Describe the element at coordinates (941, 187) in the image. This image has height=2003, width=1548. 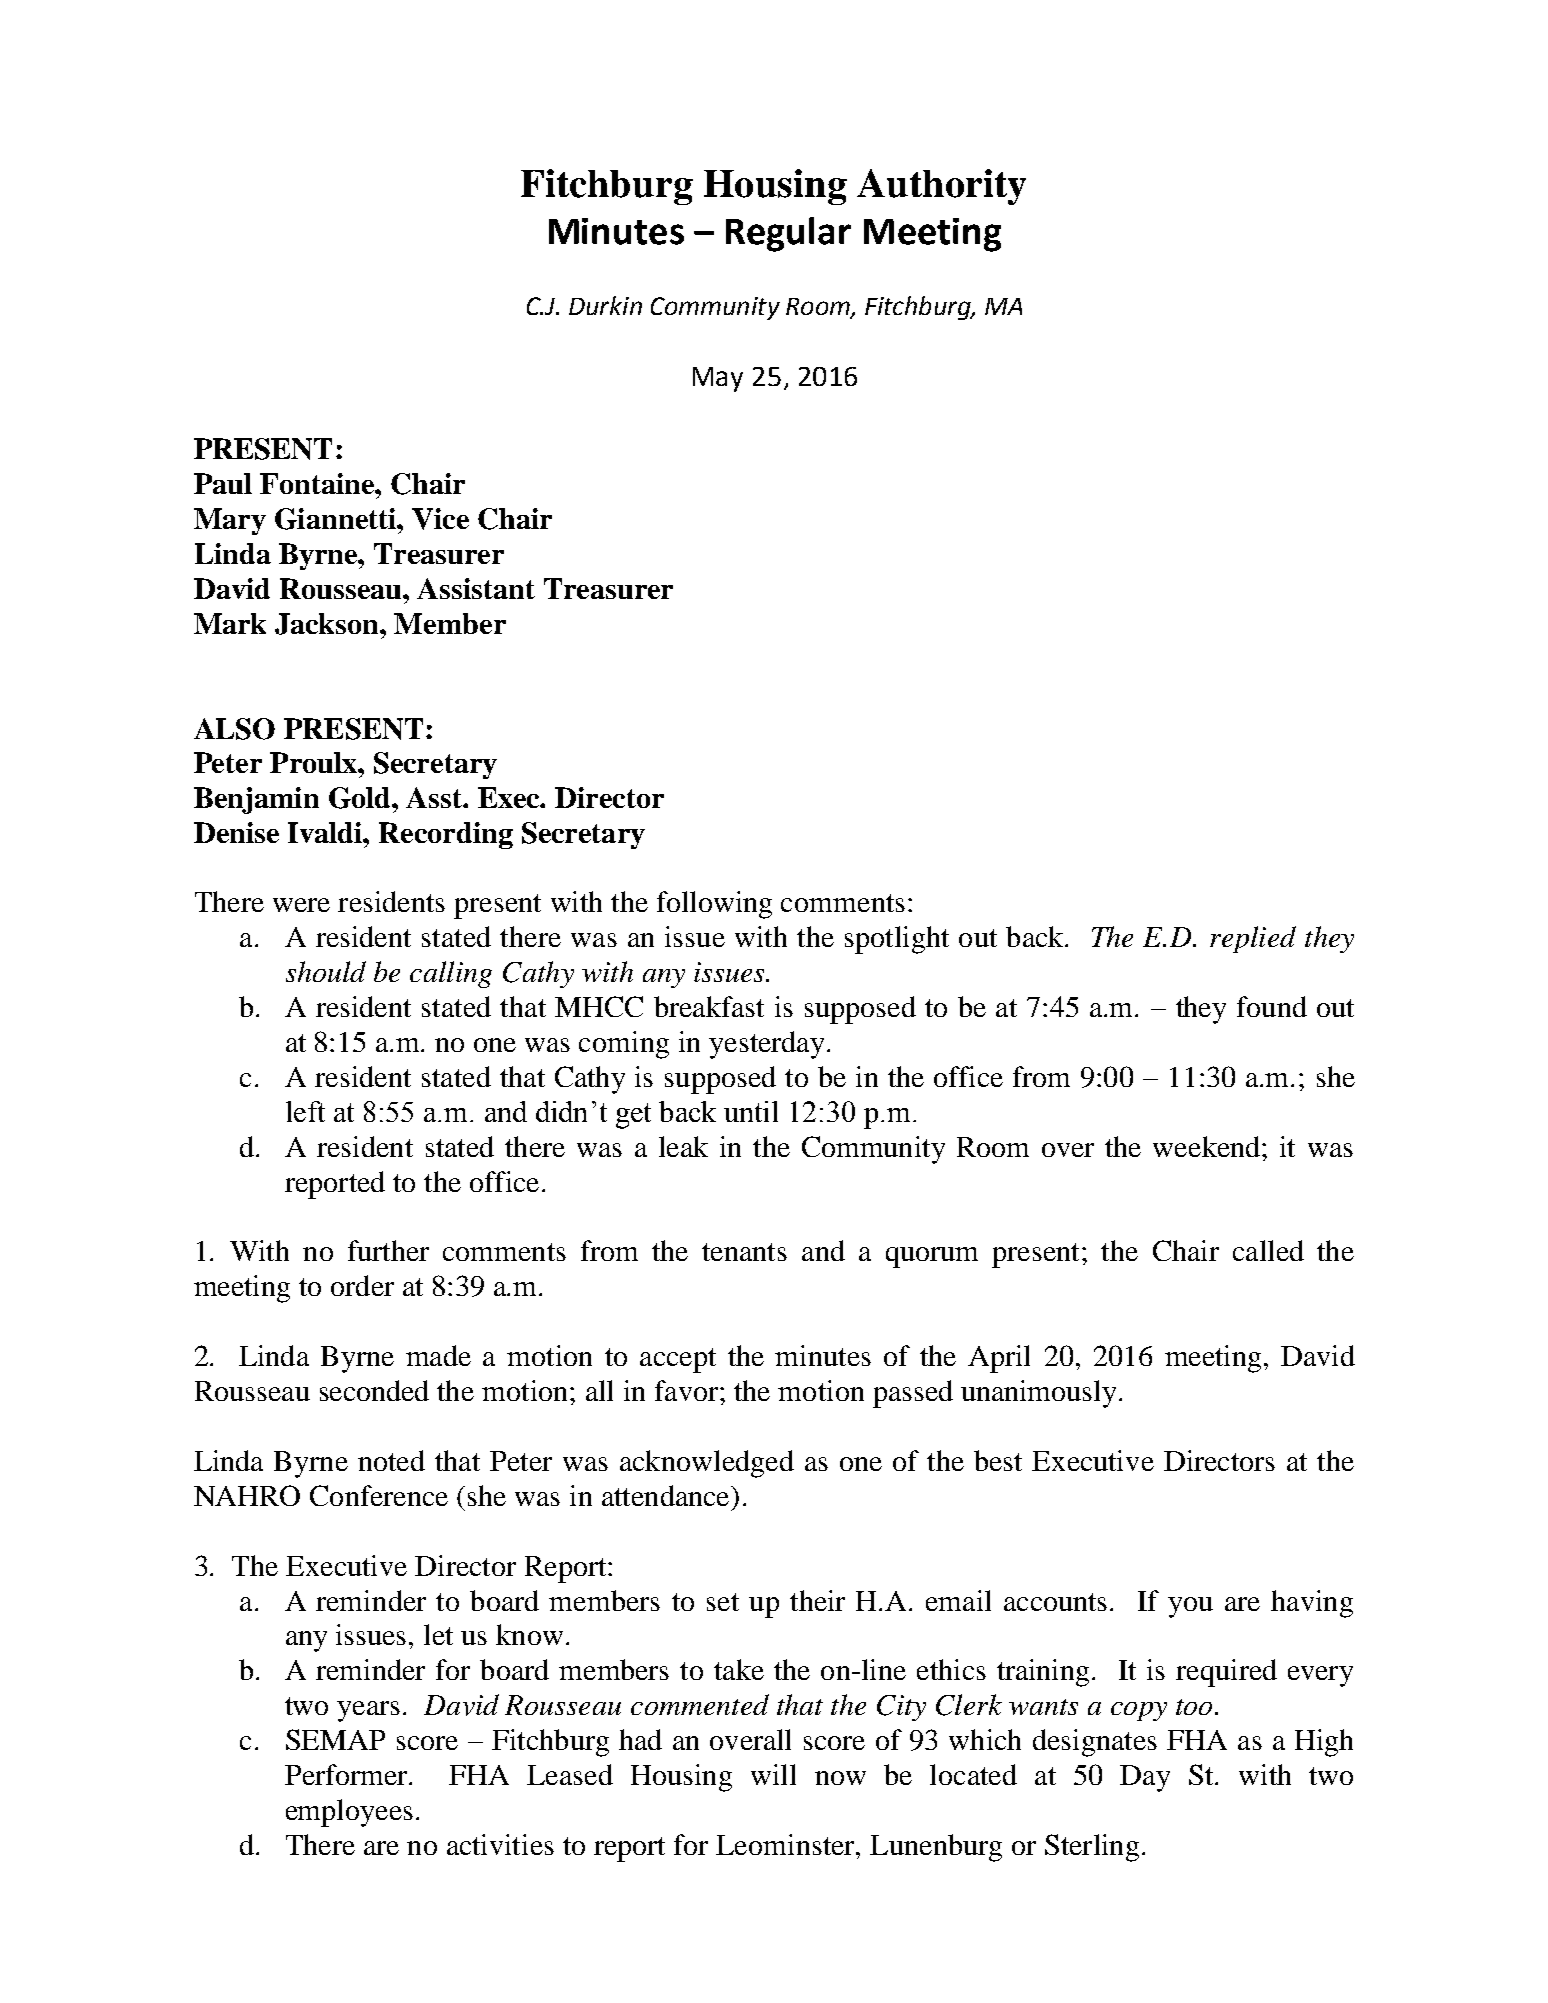
I see `Authority` at that location.
